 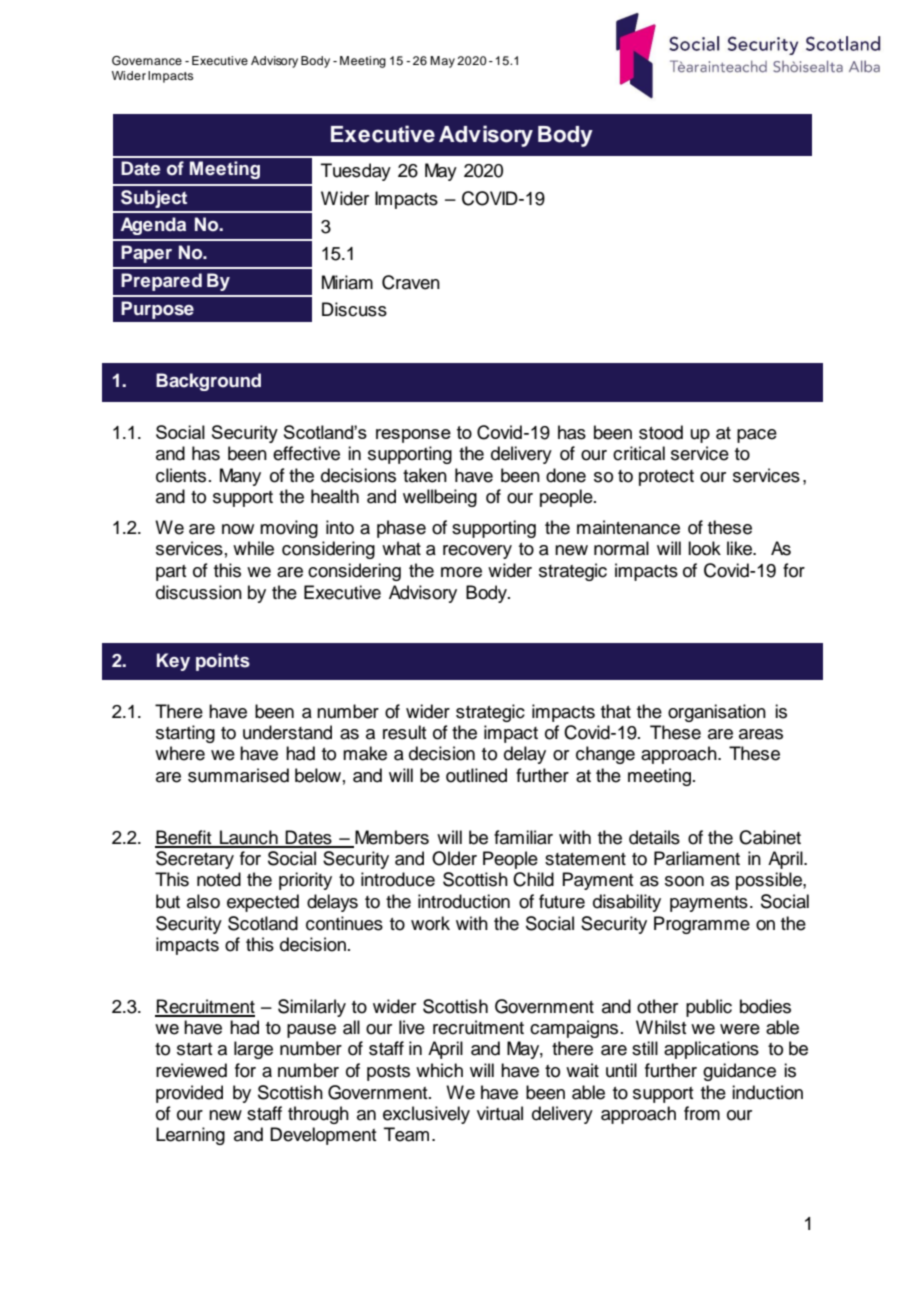 I want to click on response, so click(x=413, y=436).
